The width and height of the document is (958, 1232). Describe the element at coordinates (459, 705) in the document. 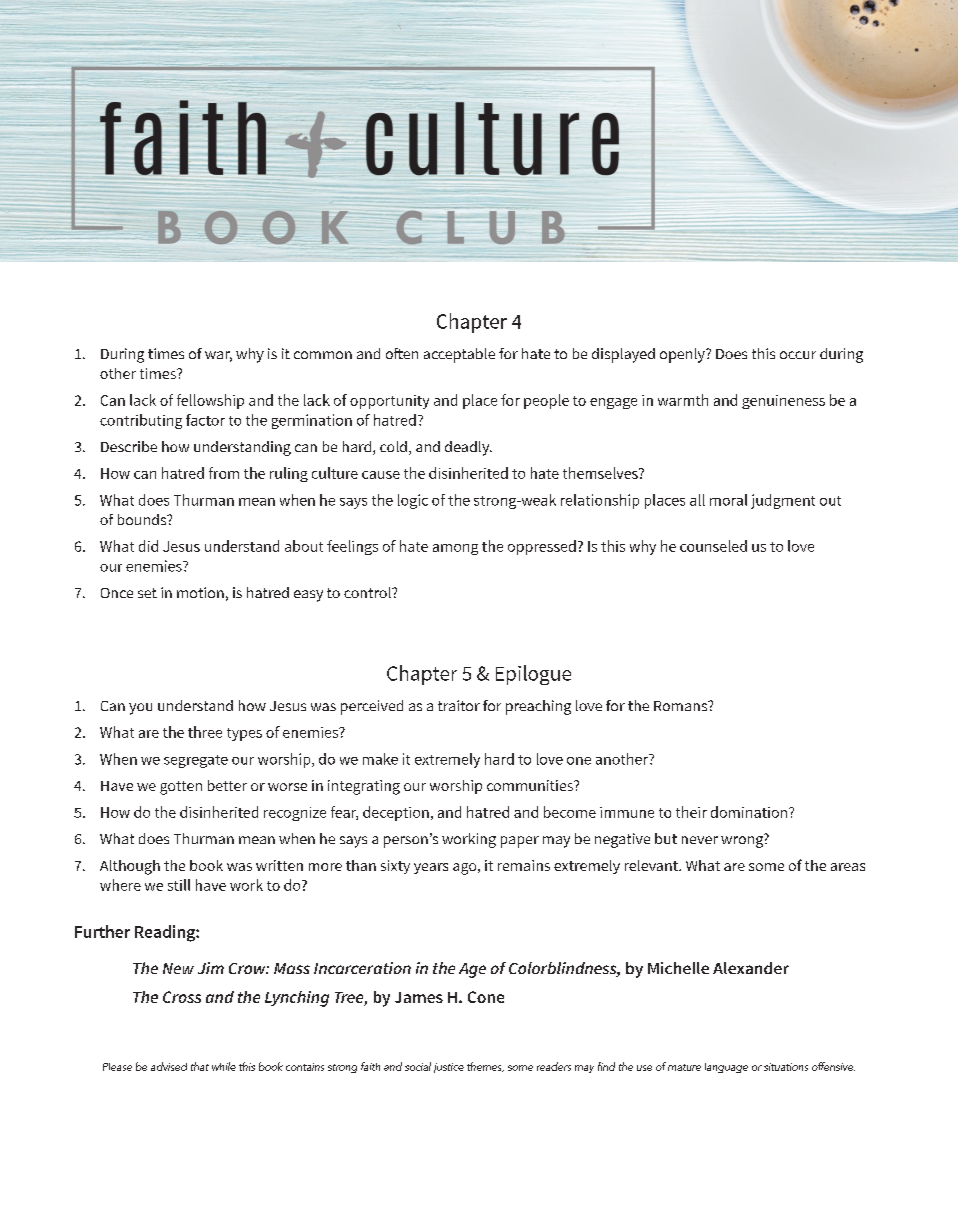

I see `traitor` at that location.
